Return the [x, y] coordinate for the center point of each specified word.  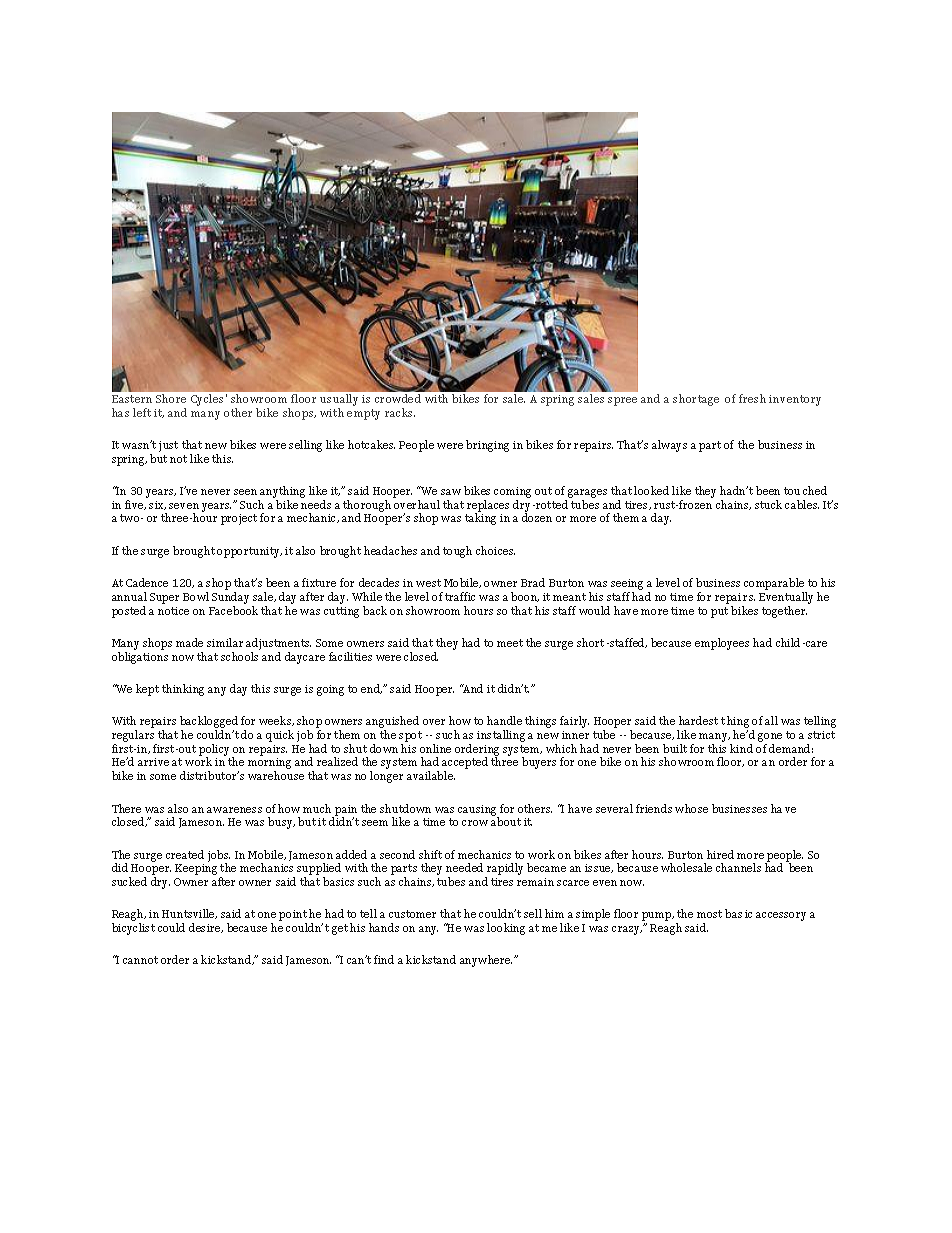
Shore [171, 398]
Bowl [196, 596]
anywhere [486, 961]
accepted [465, 764]
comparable [775, 585]
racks [400, 412]
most [709, 914]
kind [741, 748]
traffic [460, 596]
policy [216, 751]
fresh [752, 398]
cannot [140, 960]
